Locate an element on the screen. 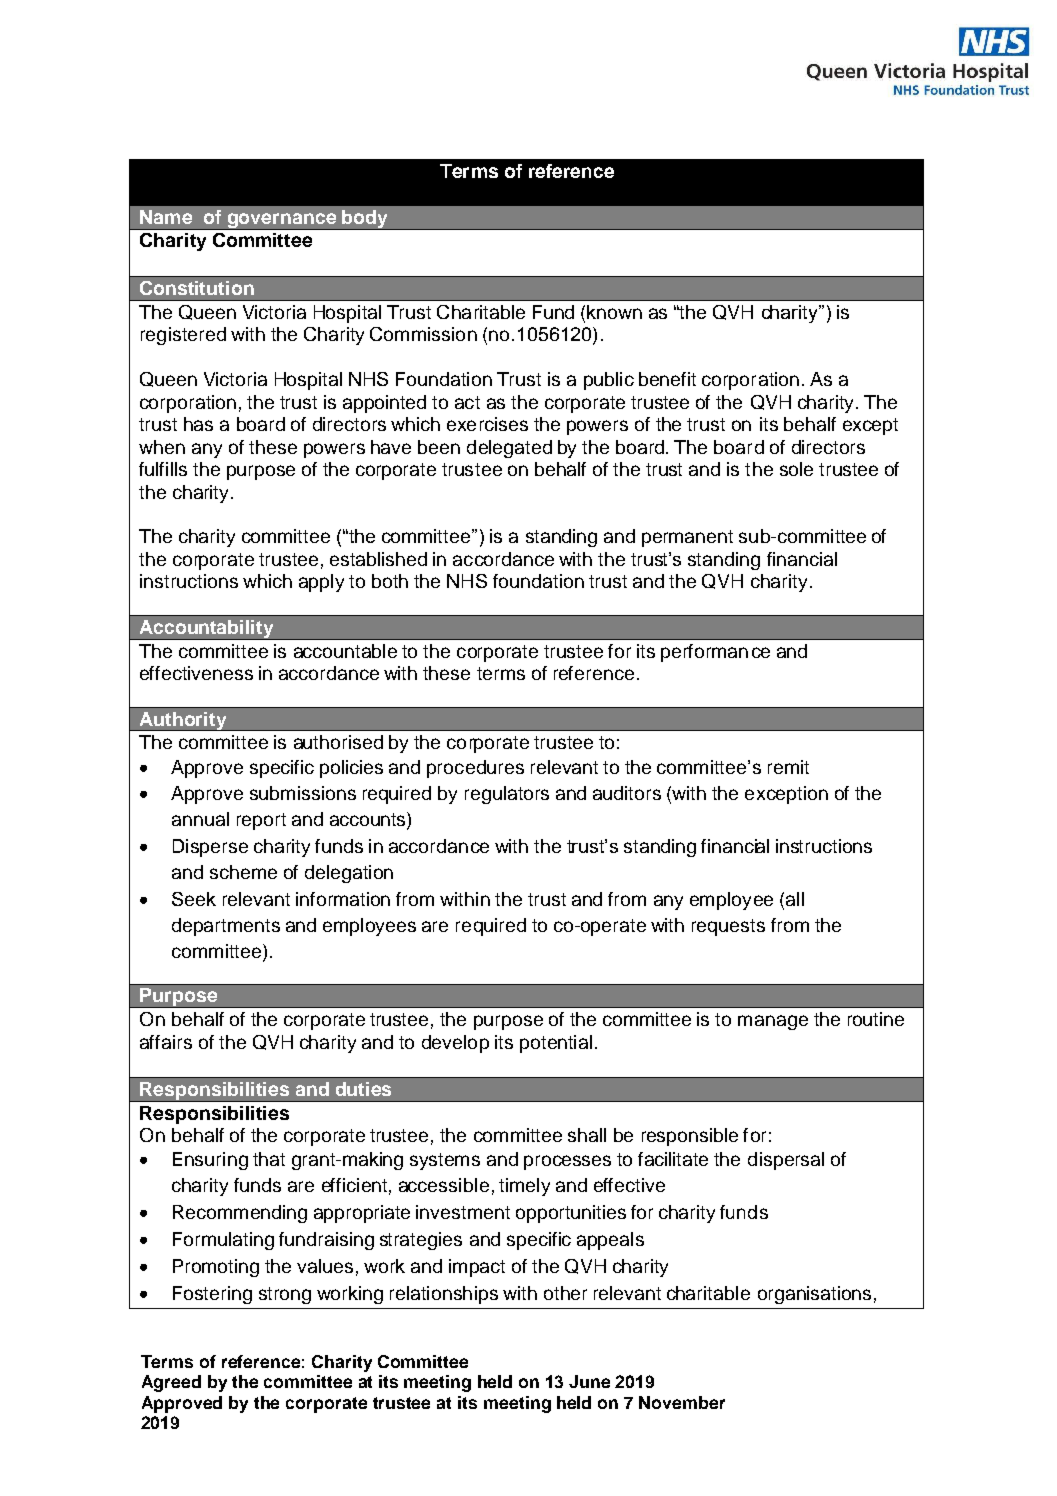 This screenshot has height=1496, width=1057. June is located at coordinates (589, 1381).
